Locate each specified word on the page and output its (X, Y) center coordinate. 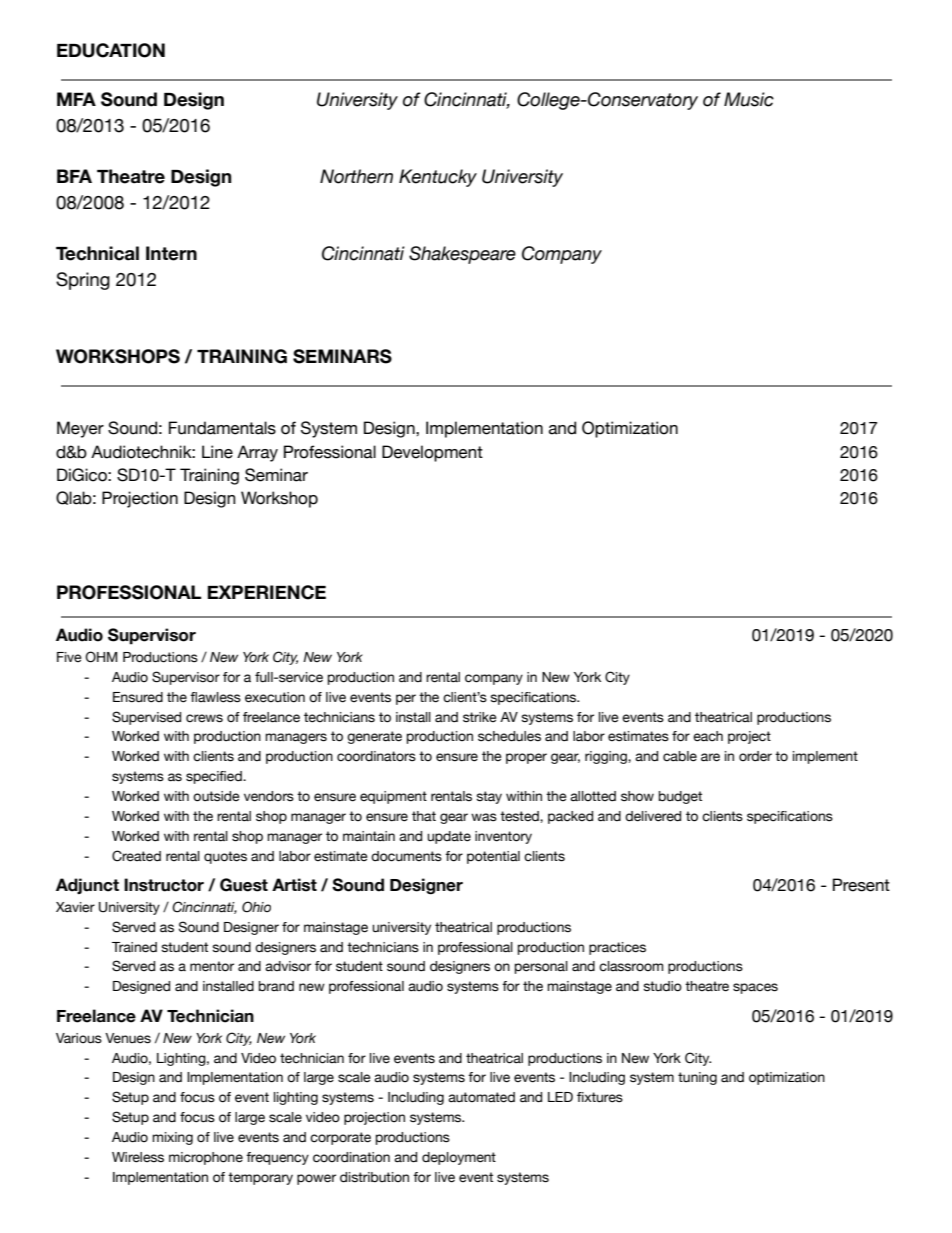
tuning (697, 1078)
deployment (459, 1158)
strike (480, 717)
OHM (101, 657)
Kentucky (438, 178)
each (708, 736)
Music (749, 99)
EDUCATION (111, 50)
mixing (172, 1138)
